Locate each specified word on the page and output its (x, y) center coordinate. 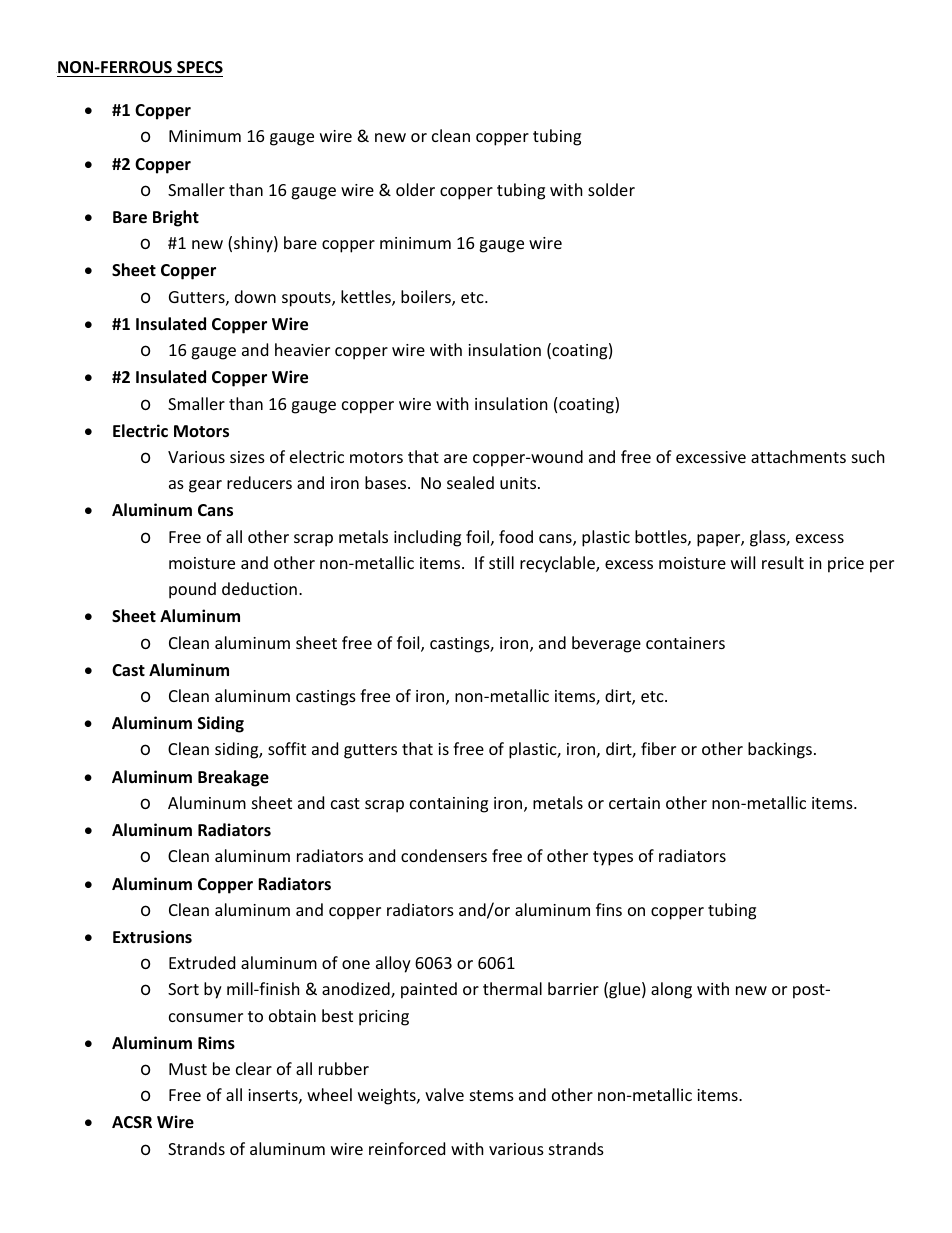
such (868, 456)
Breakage (233, 778)
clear (254, 1068)
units (519, 483)
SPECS (200, 67)
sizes (247, 457)
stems (492, 1095)
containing (449, 805)
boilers (427, 298)
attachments (798, 456)
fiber (658, 748)
